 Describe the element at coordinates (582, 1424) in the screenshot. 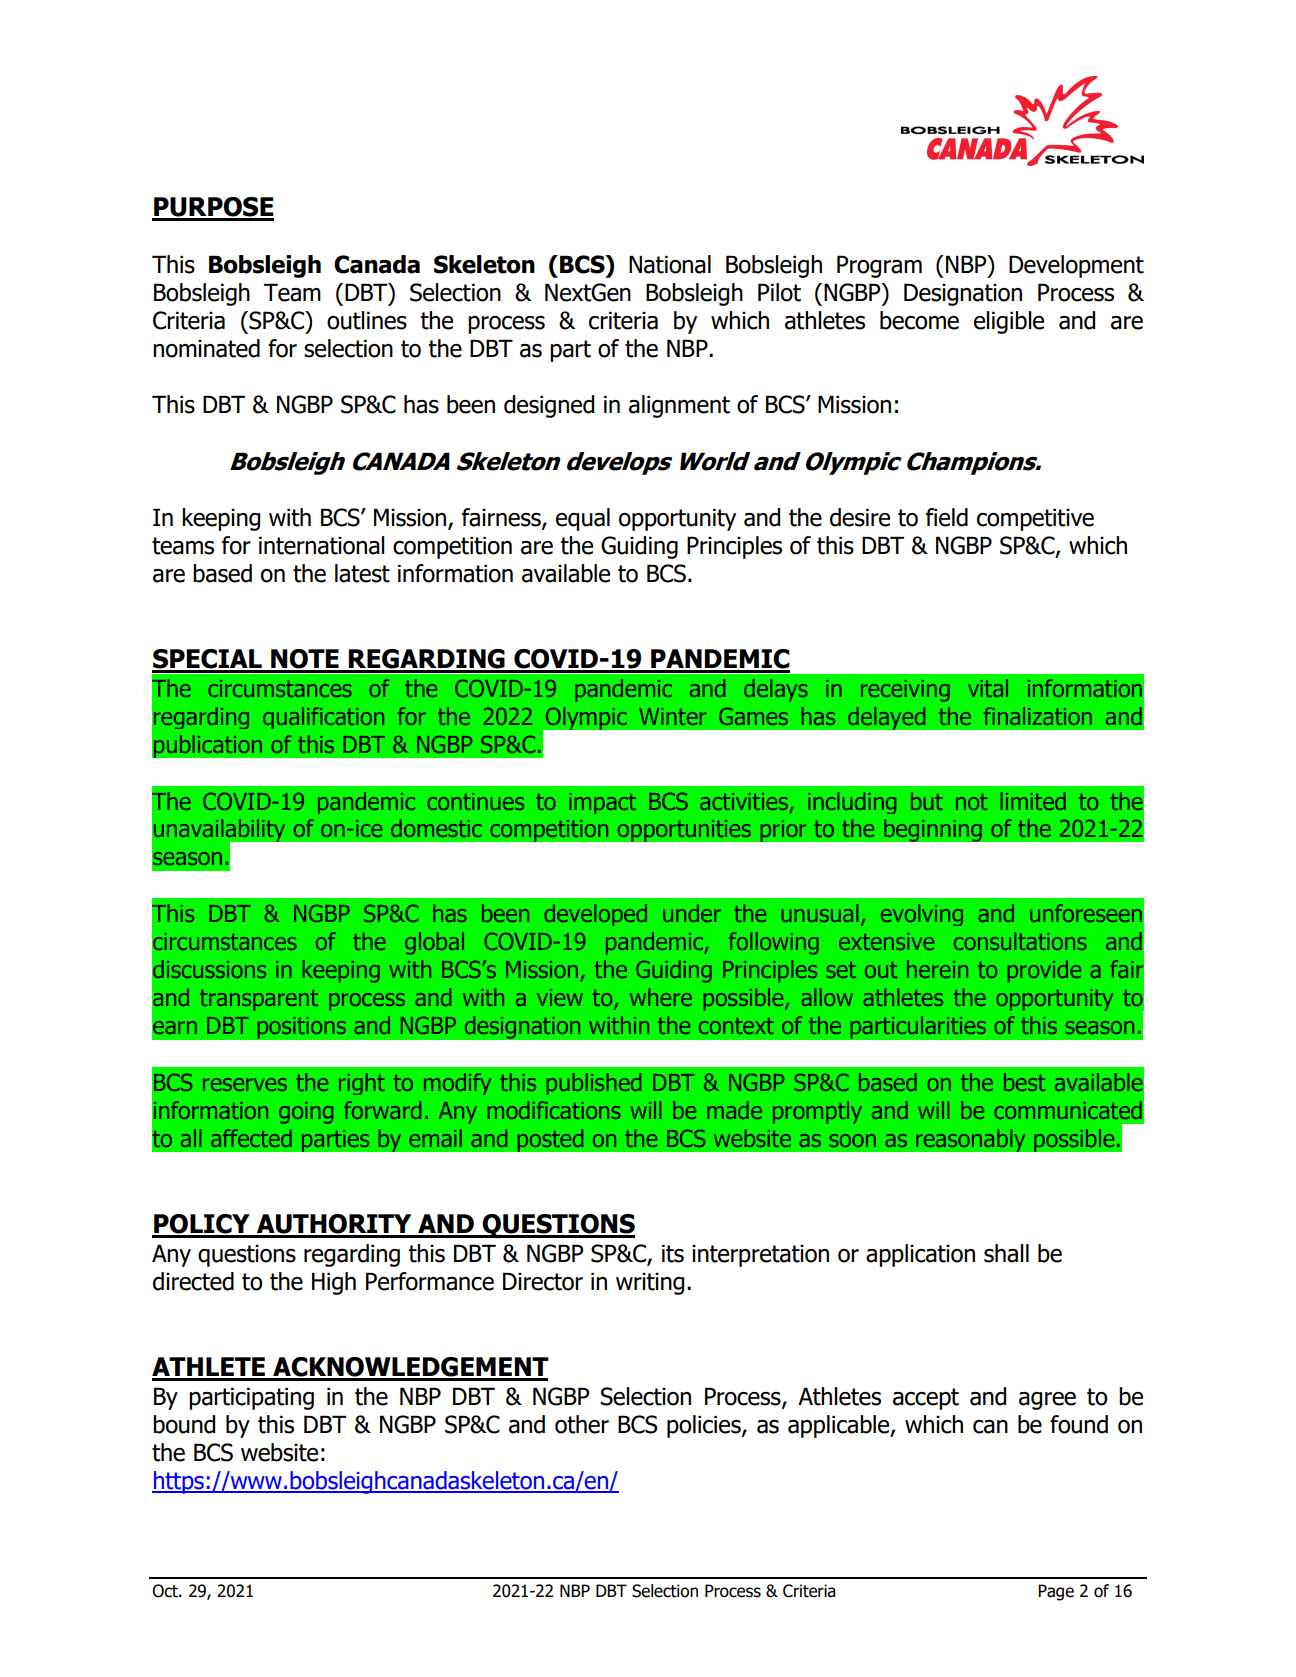

I see `other` at that location.
